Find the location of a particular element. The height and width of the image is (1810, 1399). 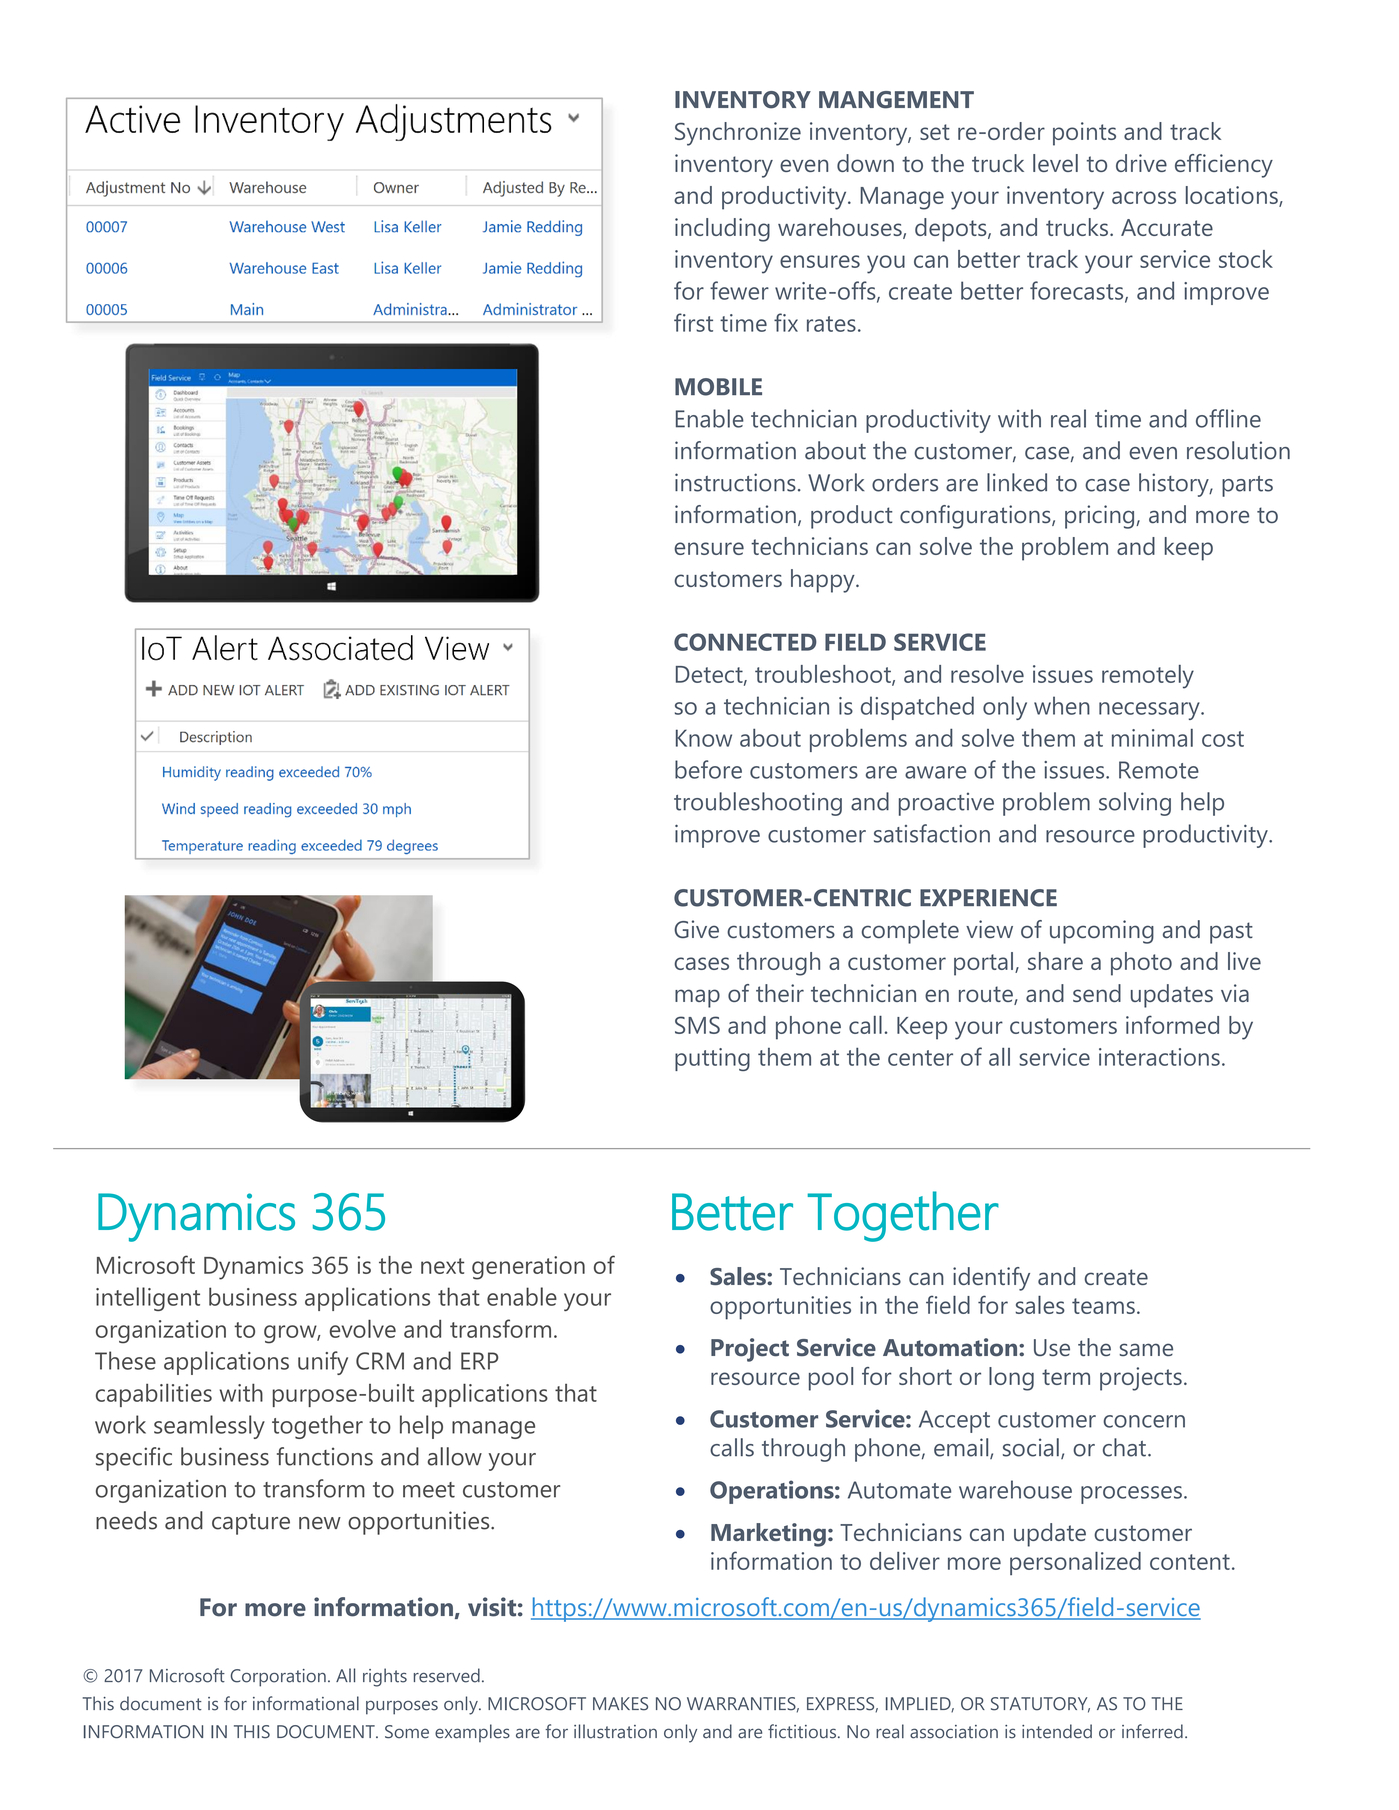

Synchronize is located at coordinates (738, 134).
